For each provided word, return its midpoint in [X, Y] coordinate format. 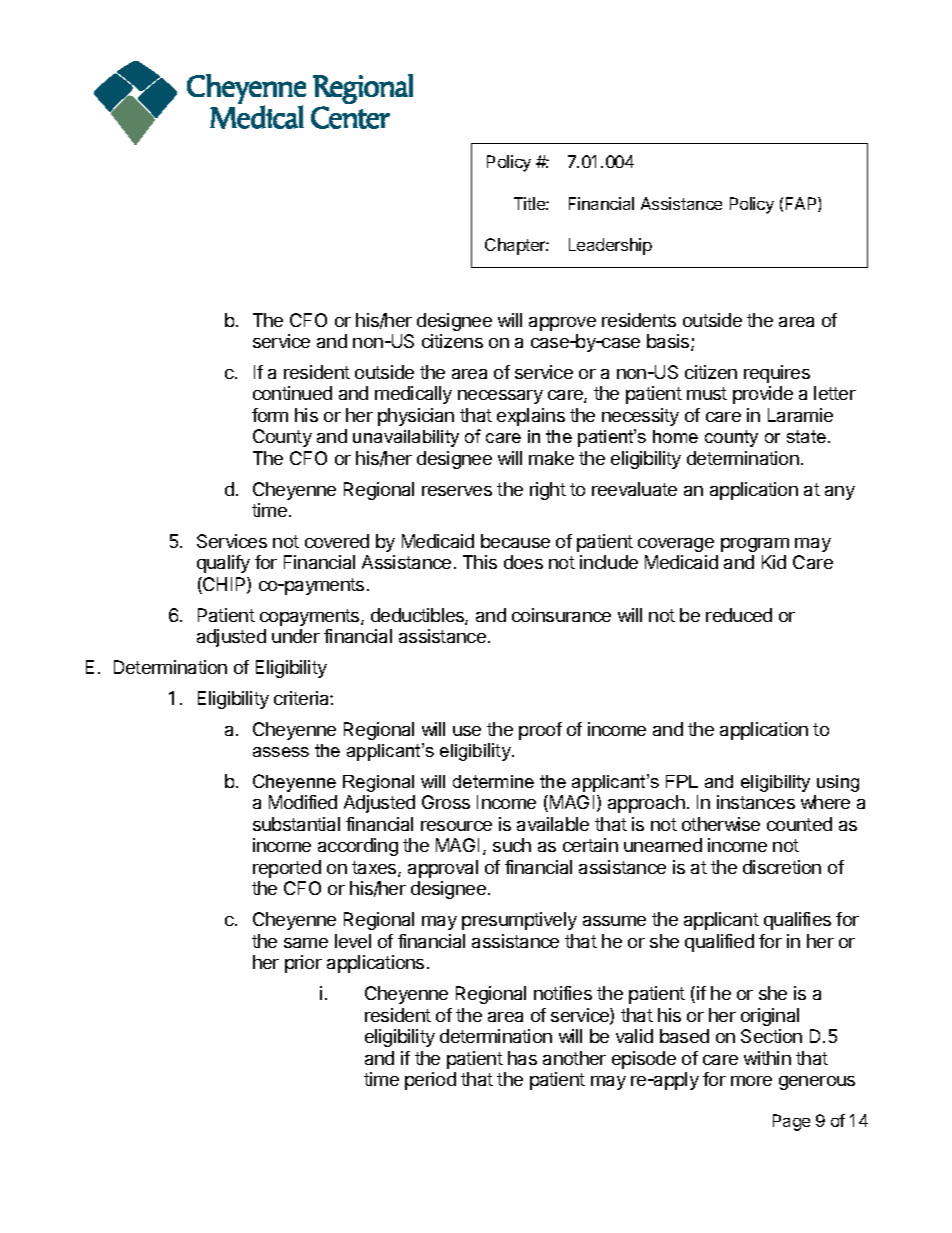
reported [287, 869]
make [551, 458]
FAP [802, 204]
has [522, 1058]
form [270, 415]
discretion [782, 867]
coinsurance [561, 615]
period [430, 1081]
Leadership [610, 246]
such [512, 845]
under [296, 636]
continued [292, 393]
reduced [739, 615]
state [806, 436]
